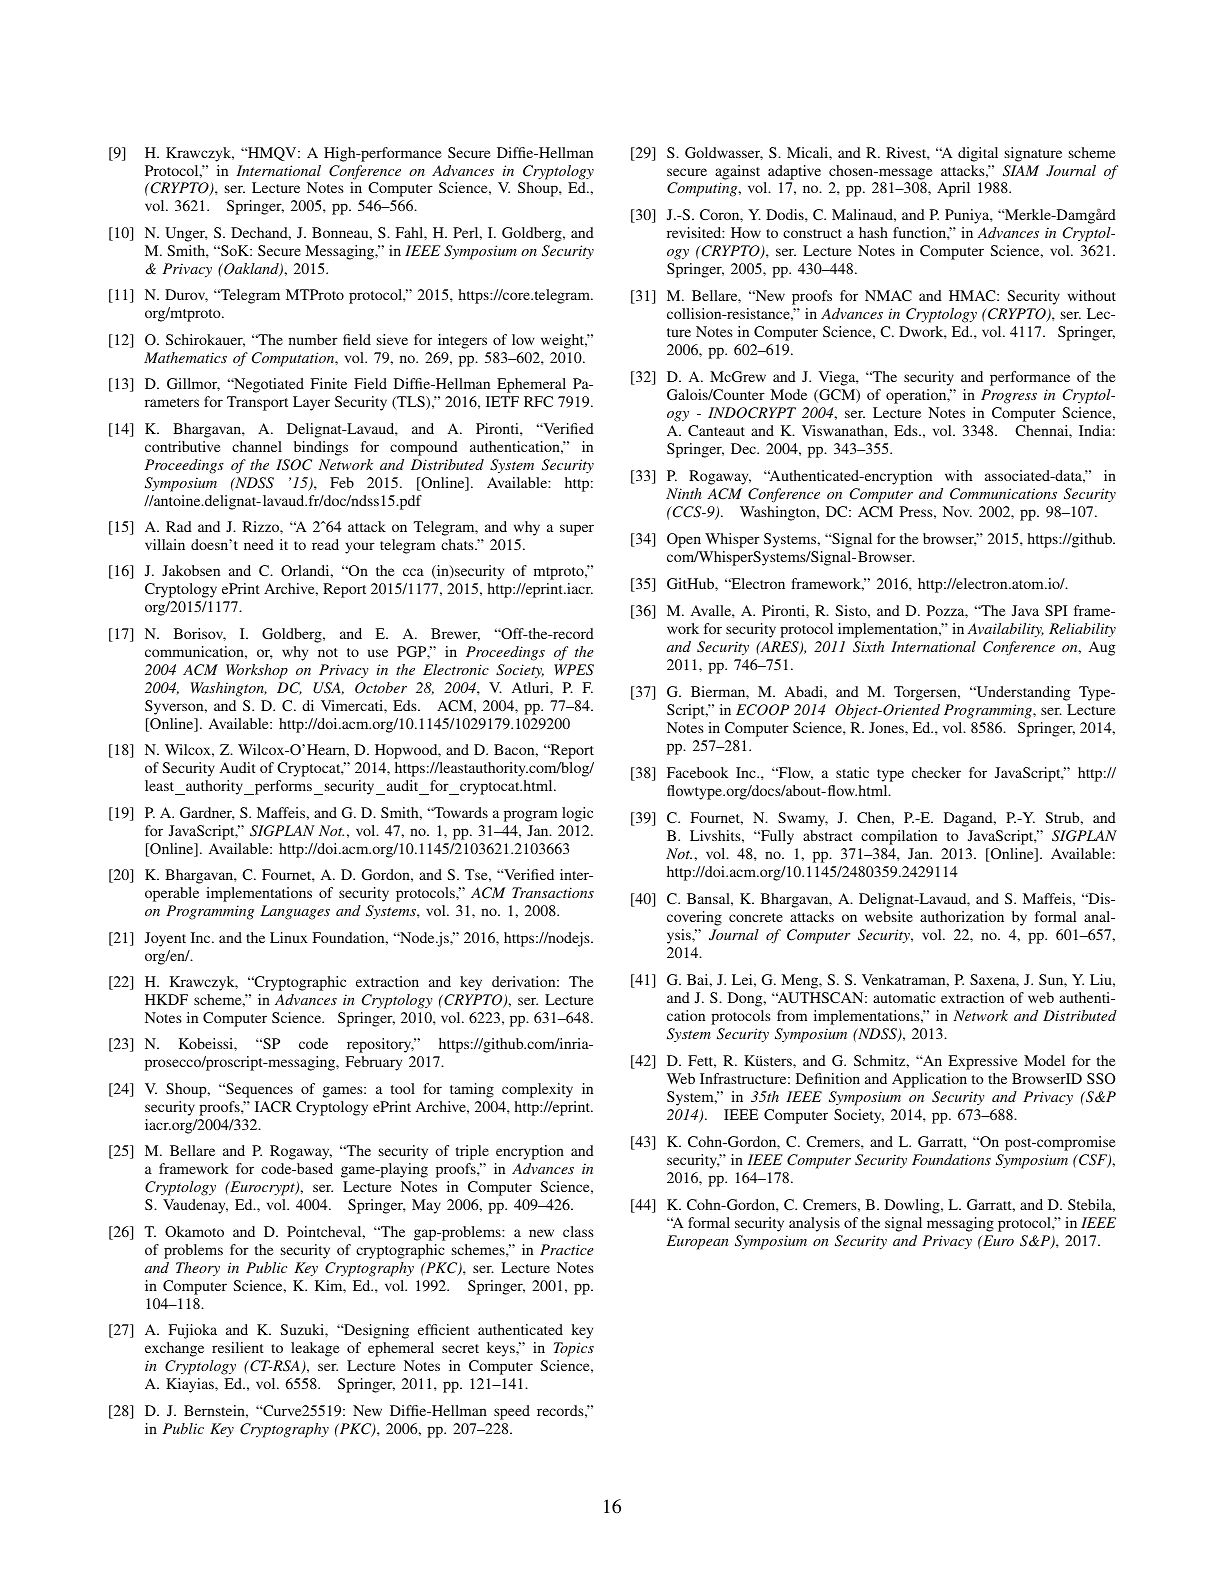 Image resolution: width=1224 pixels, height=1583 pixels. Describe the element at coordinates (315, 1349) in the page. I see `leakage` at that location.
